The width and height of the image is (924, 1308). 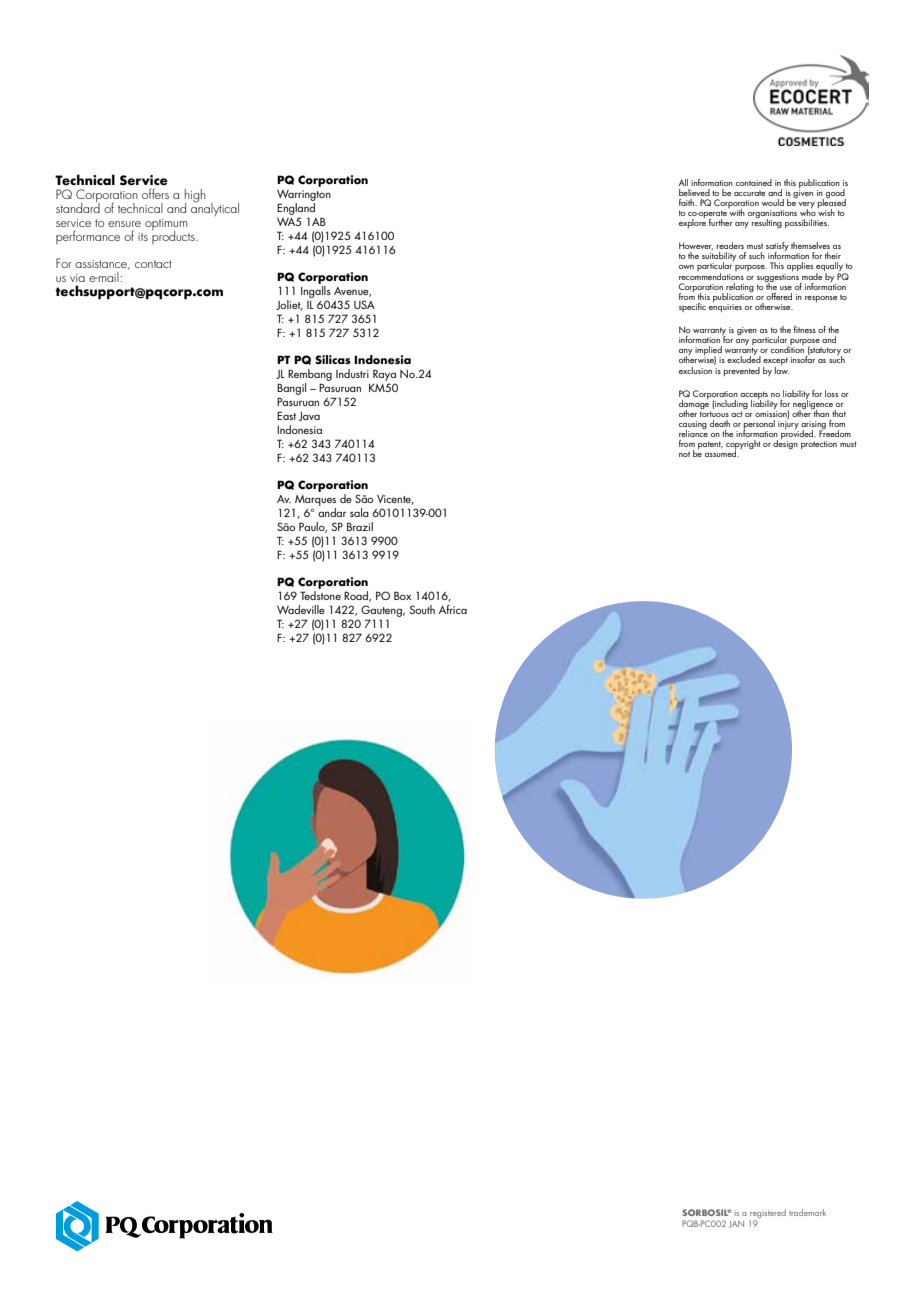 I want to click on registered, so click(x=767, y=1215).
